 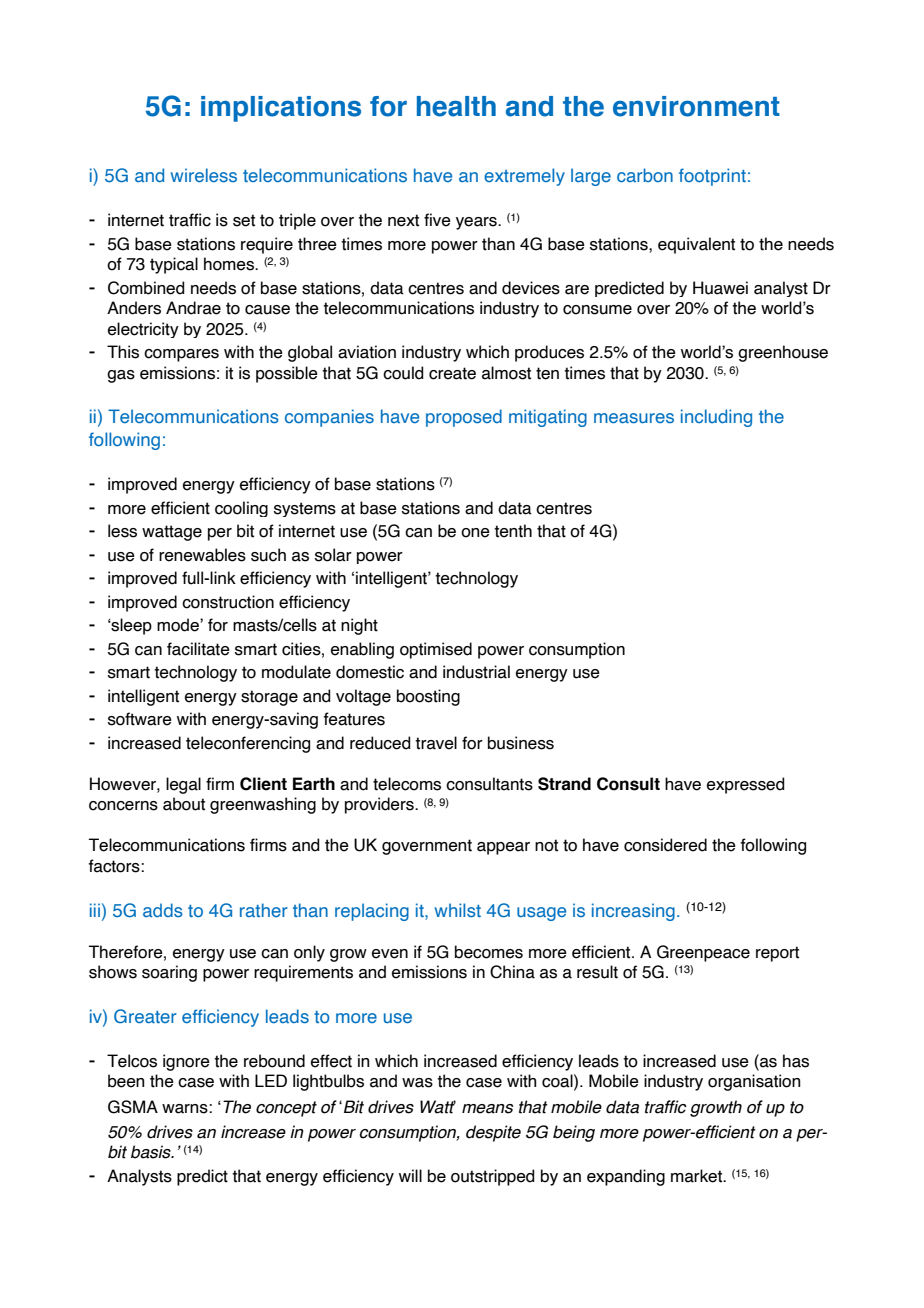 What do you see at coordinates (452, 373) in the screenshot?
I see `create` at bounding box center [452, 373].
